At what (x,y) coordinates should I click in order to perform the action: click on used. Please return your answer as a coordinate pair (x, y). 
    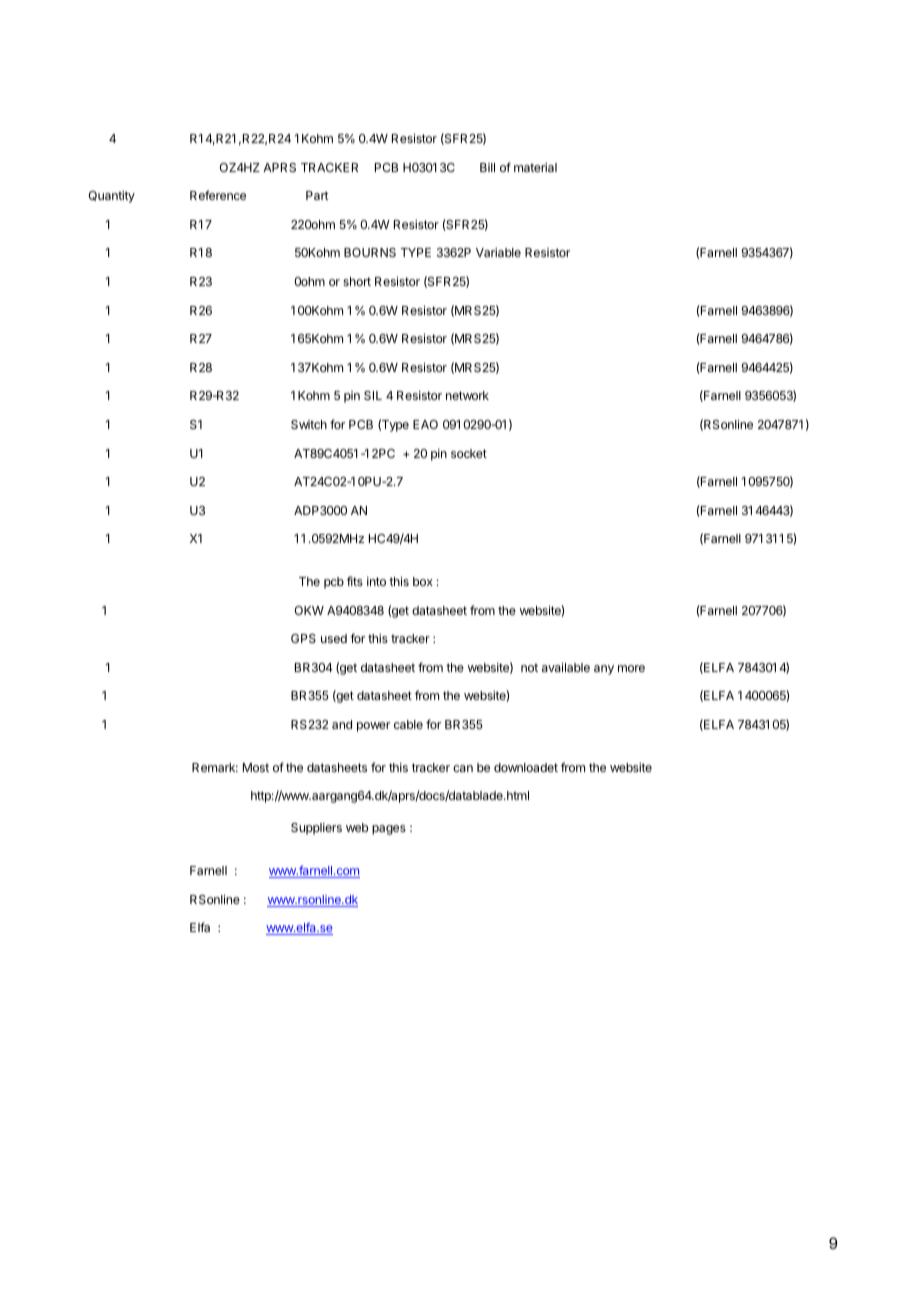
    Looking at the image, I should click on (334, 638).
